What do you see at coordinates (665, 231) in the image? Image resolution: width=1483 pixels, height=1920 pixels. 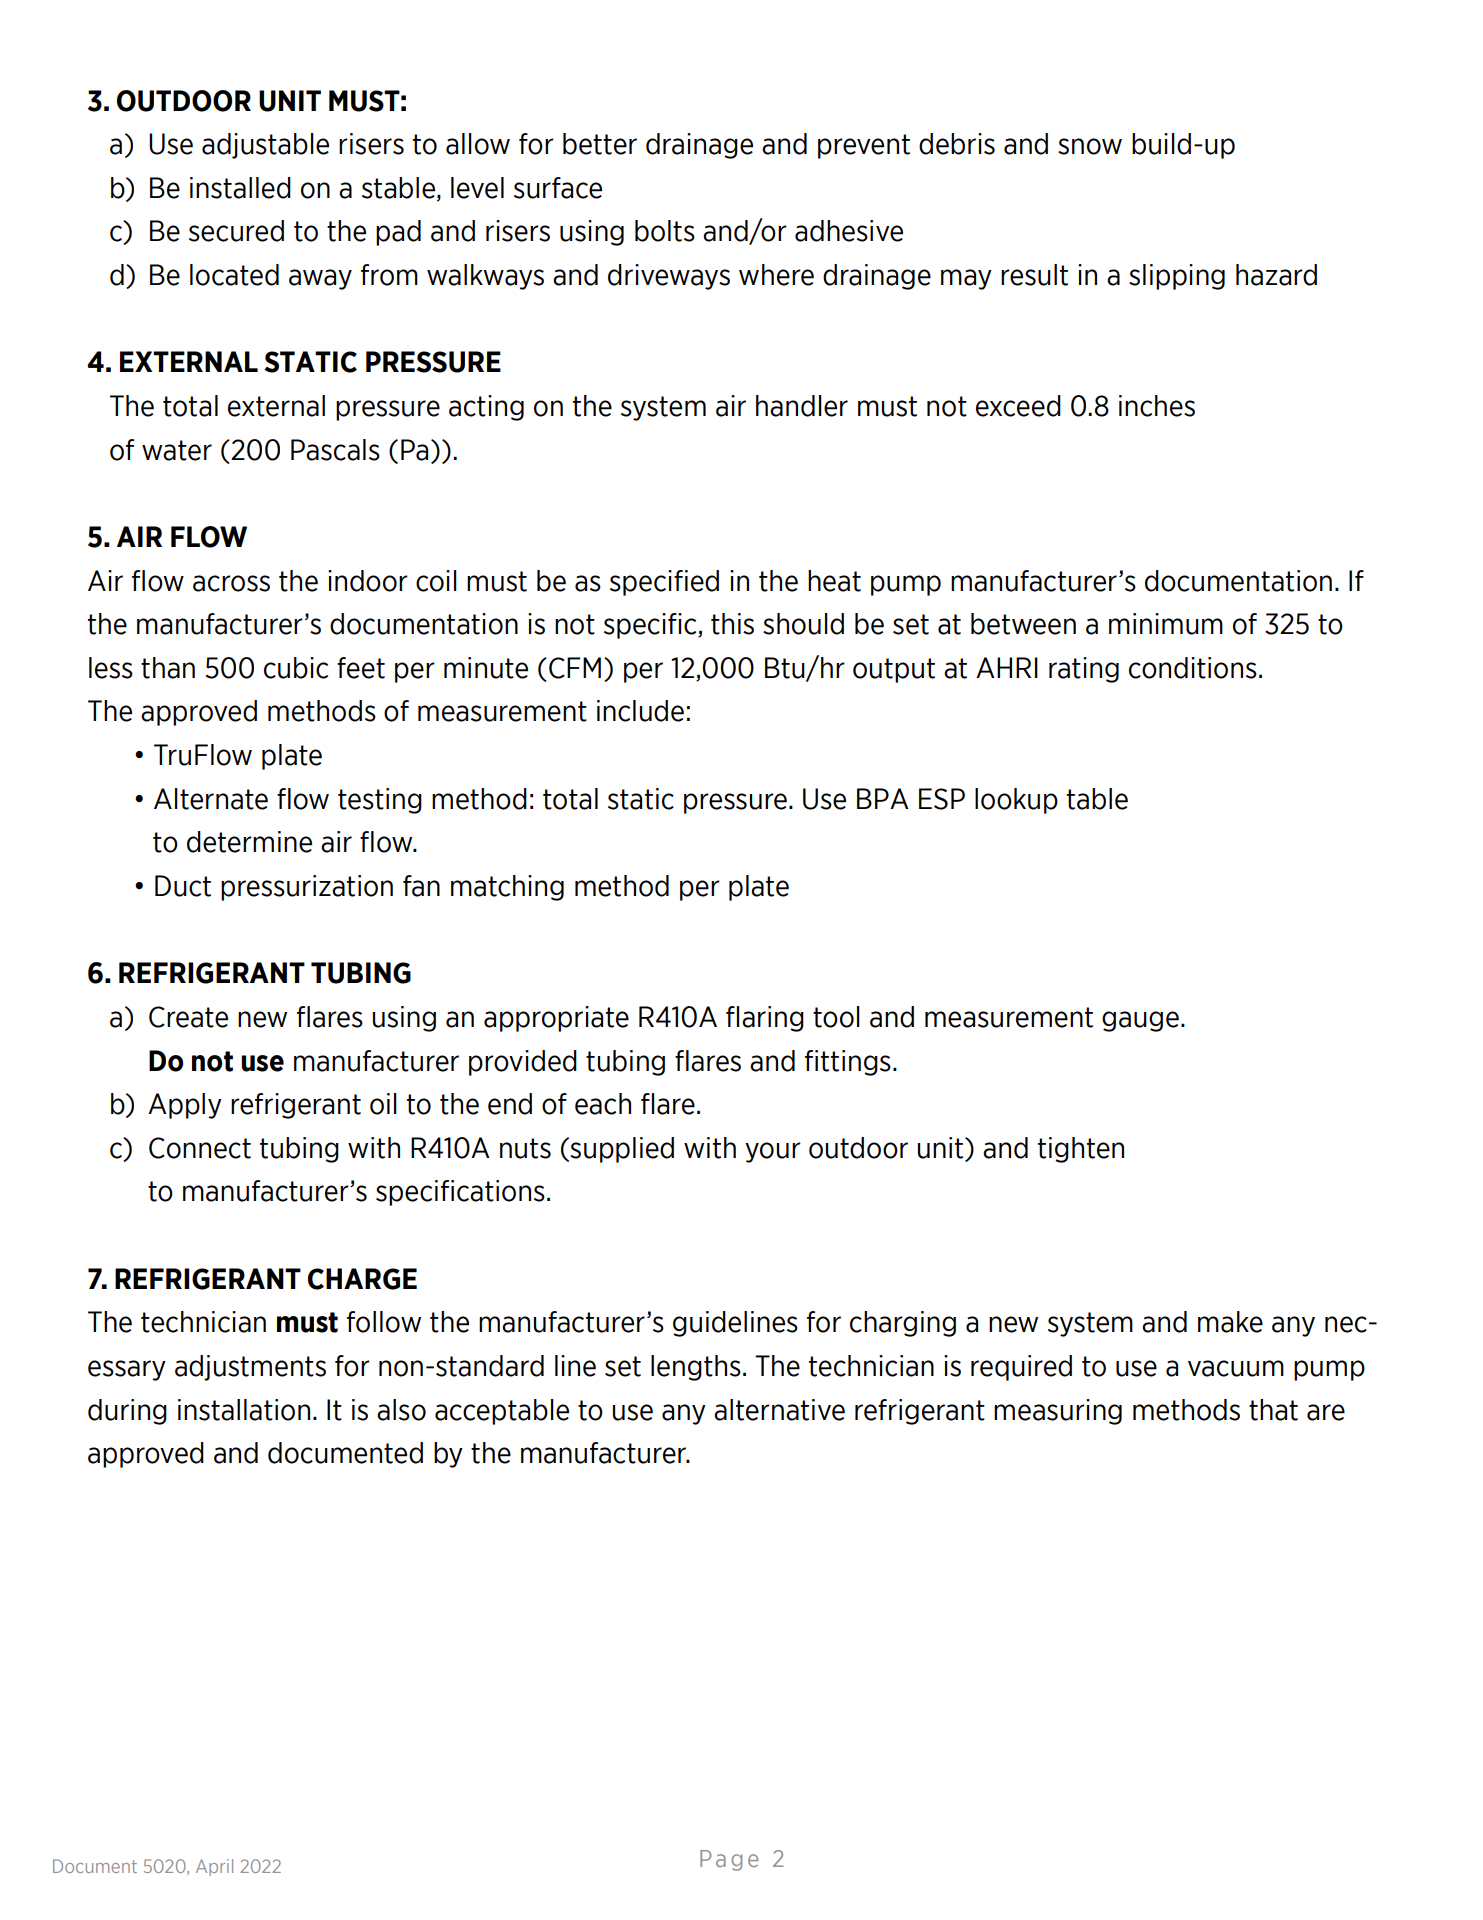 I see `bolts` at bounding box center [665, 231].
